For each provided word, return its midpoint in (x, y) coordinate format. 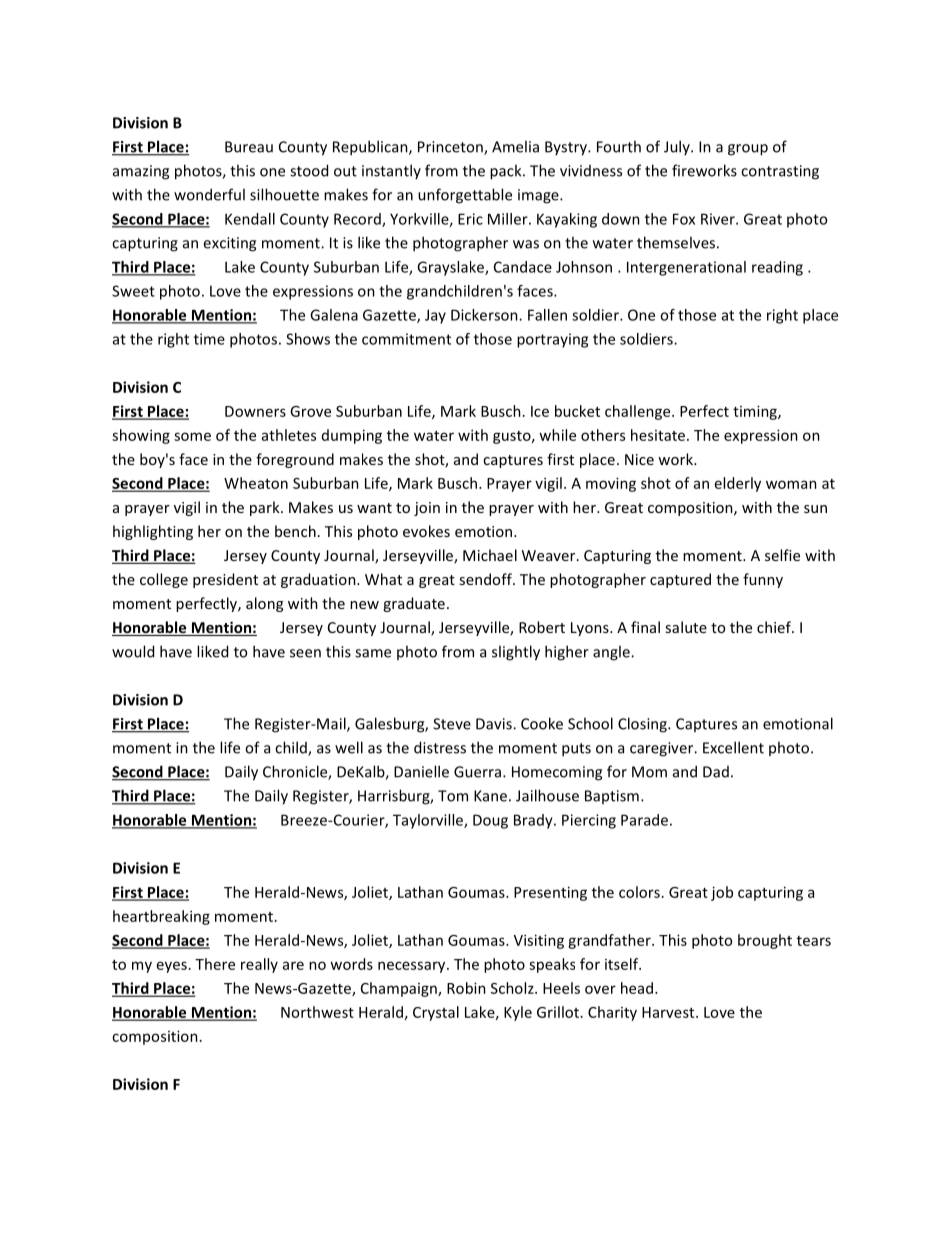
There (215, 964)
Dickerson (485, 315)
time (209, 339)
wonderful (209, 194)
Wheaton (256, 483)
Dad (716, 772)
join (427, 509)
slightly (516, 653)
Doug (490, 821)
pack (507, 172)
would (133, 651)
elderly (738, 484)
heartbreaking (161, 917)
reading (777, 268)
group (748, 150)
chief (775, 627)
